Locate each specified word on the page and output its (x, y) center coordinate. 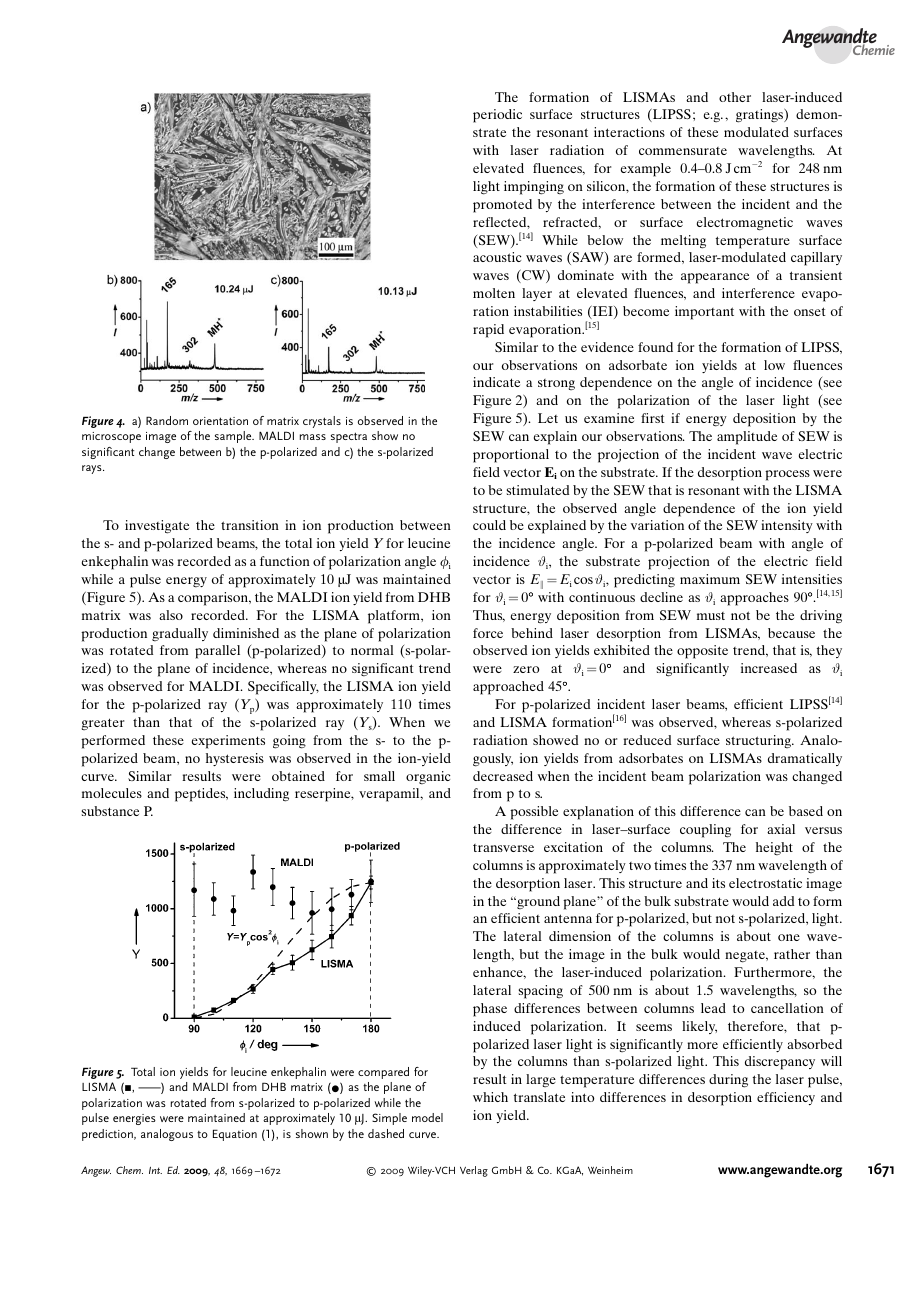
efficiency (786, 1098)
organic (428, 778)
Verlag (474, 1171)
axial (781, 829)
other (735, 97)
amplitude (747, 438)
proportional (511, 456)
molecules (112, 793)
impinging (534, 188)
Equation (235, 1135)
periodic (497, 116)
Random (167, 420)
